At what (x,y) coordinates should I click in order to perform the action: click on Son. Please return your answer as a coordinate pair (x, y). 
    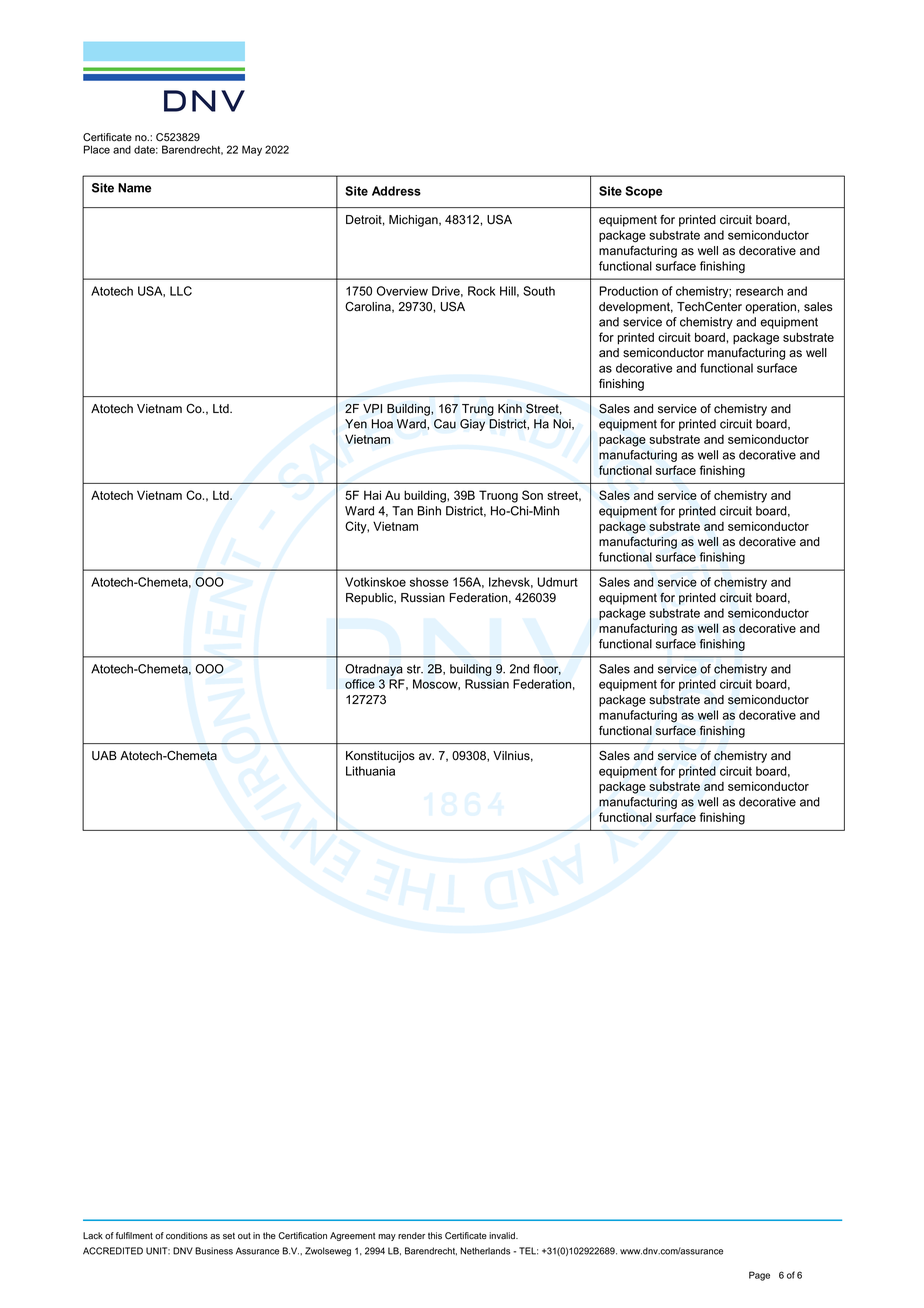
    Looking at the image, I should click on (532, 495).
